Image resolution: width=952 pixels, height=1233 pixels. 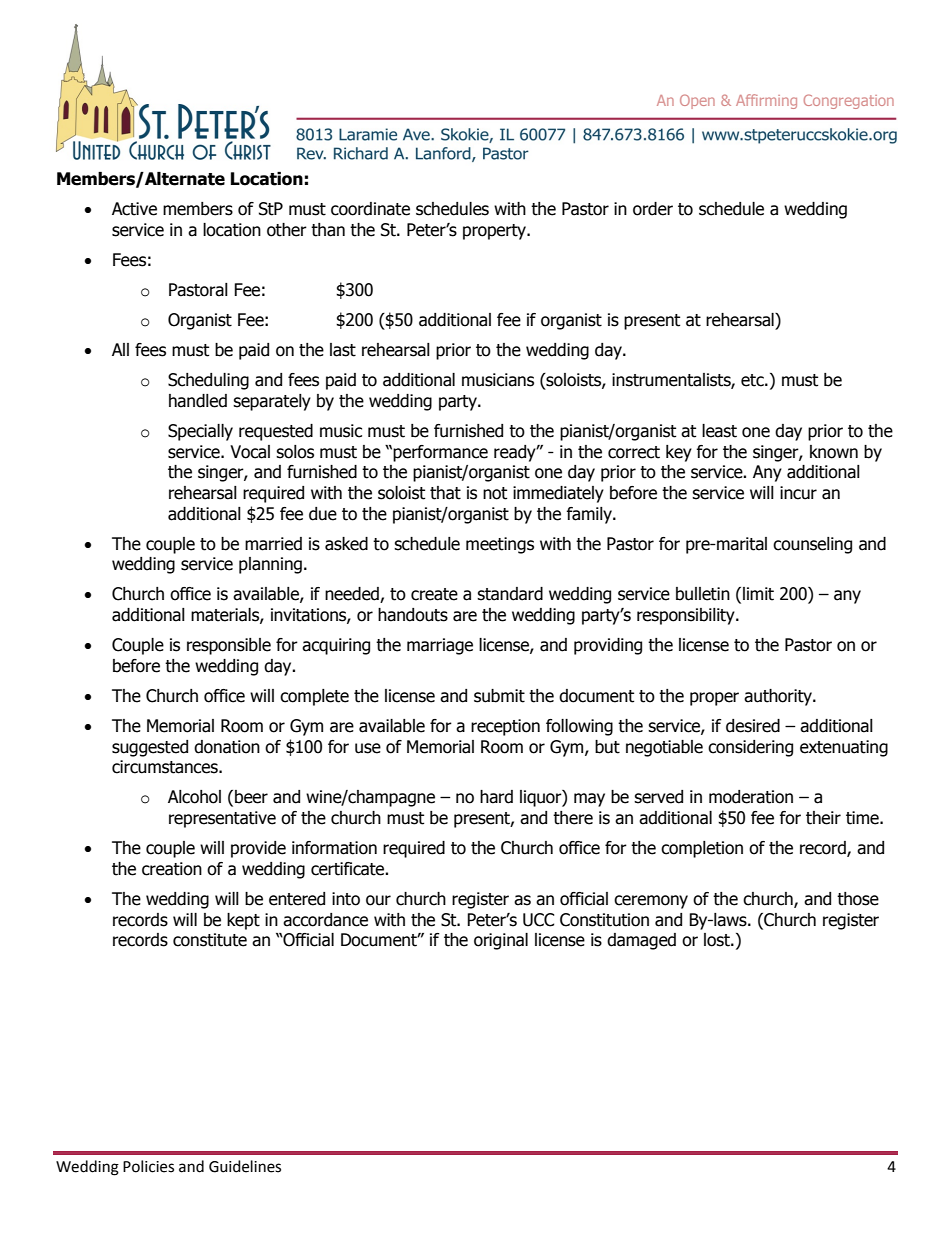 What do you see at coordinates (245, 1166) in the document?
I see `Guidelines` at bounding box center [245, 1166].
